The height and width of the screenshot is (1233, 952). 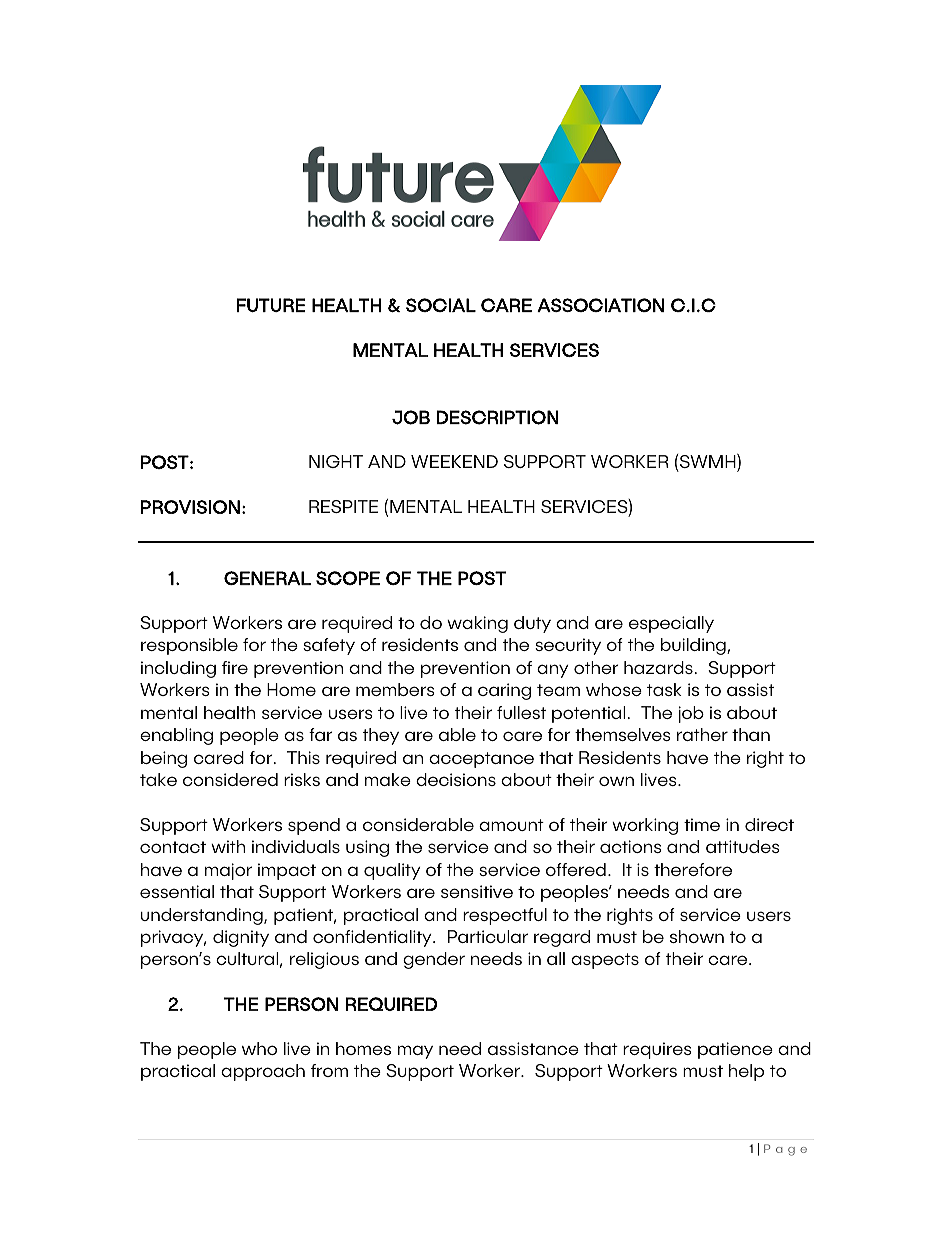 What do you see at coordinates (600, 305) in the screenshot?
I see `ASSOCIATION` at bounding box center [600, 305].
